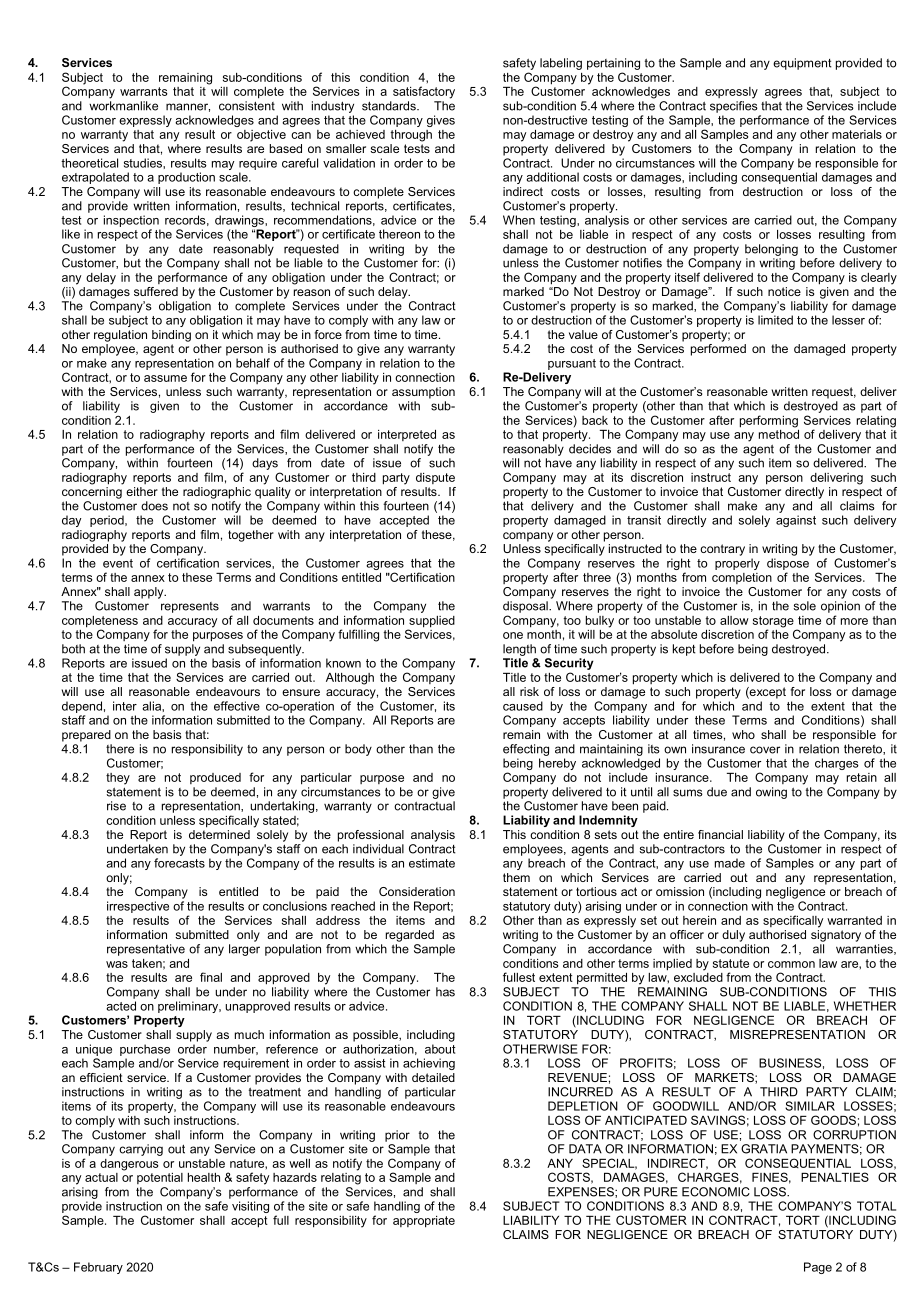  What do you see at coordinates (424, 1222) in the page?
I see `appropriate` at bounding box center [424, 1222].
